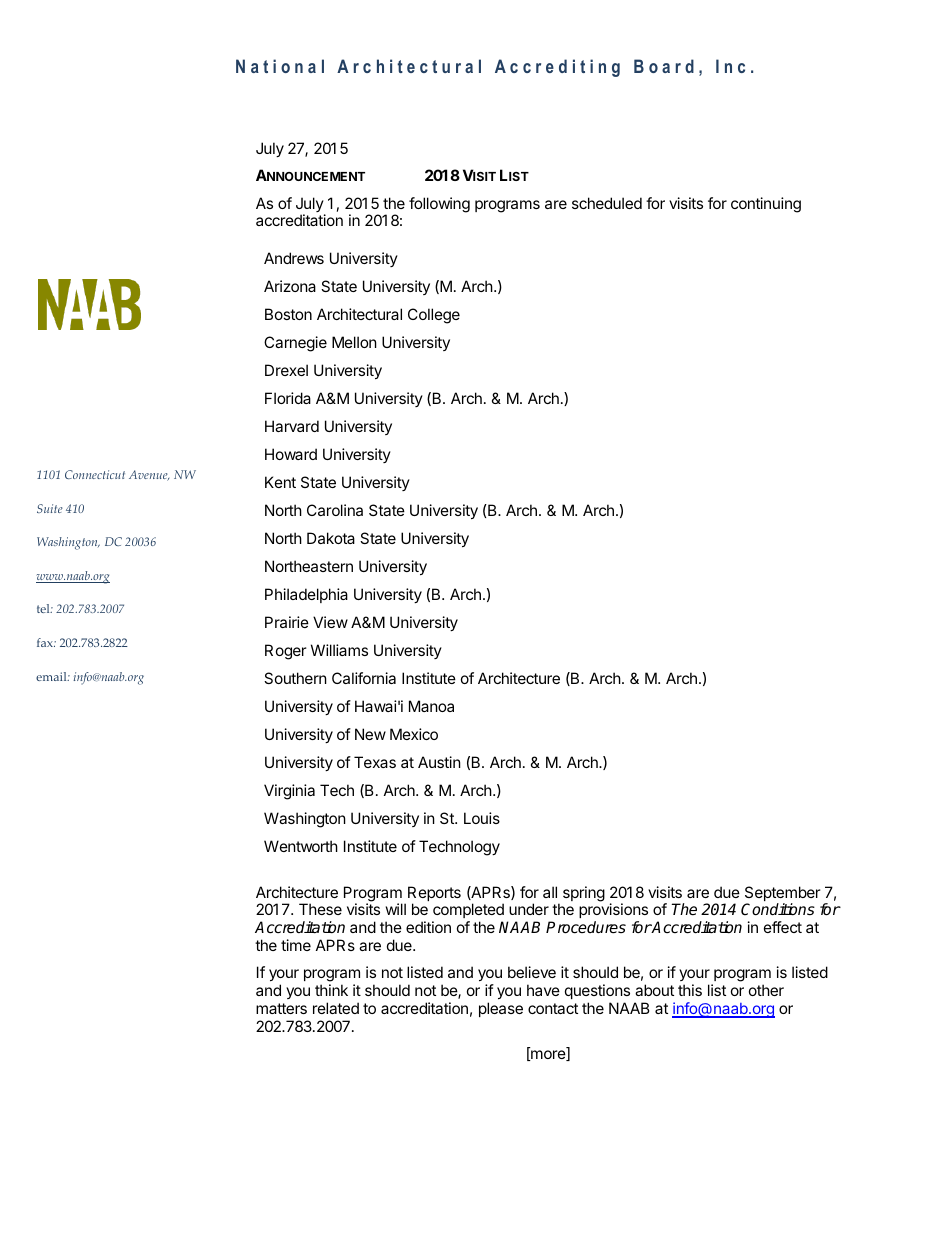 The image size is (952, 1233). What do you see at coordinates (331, 538) in the image?
I see `Dakota` at bounding box center [331, 538].
